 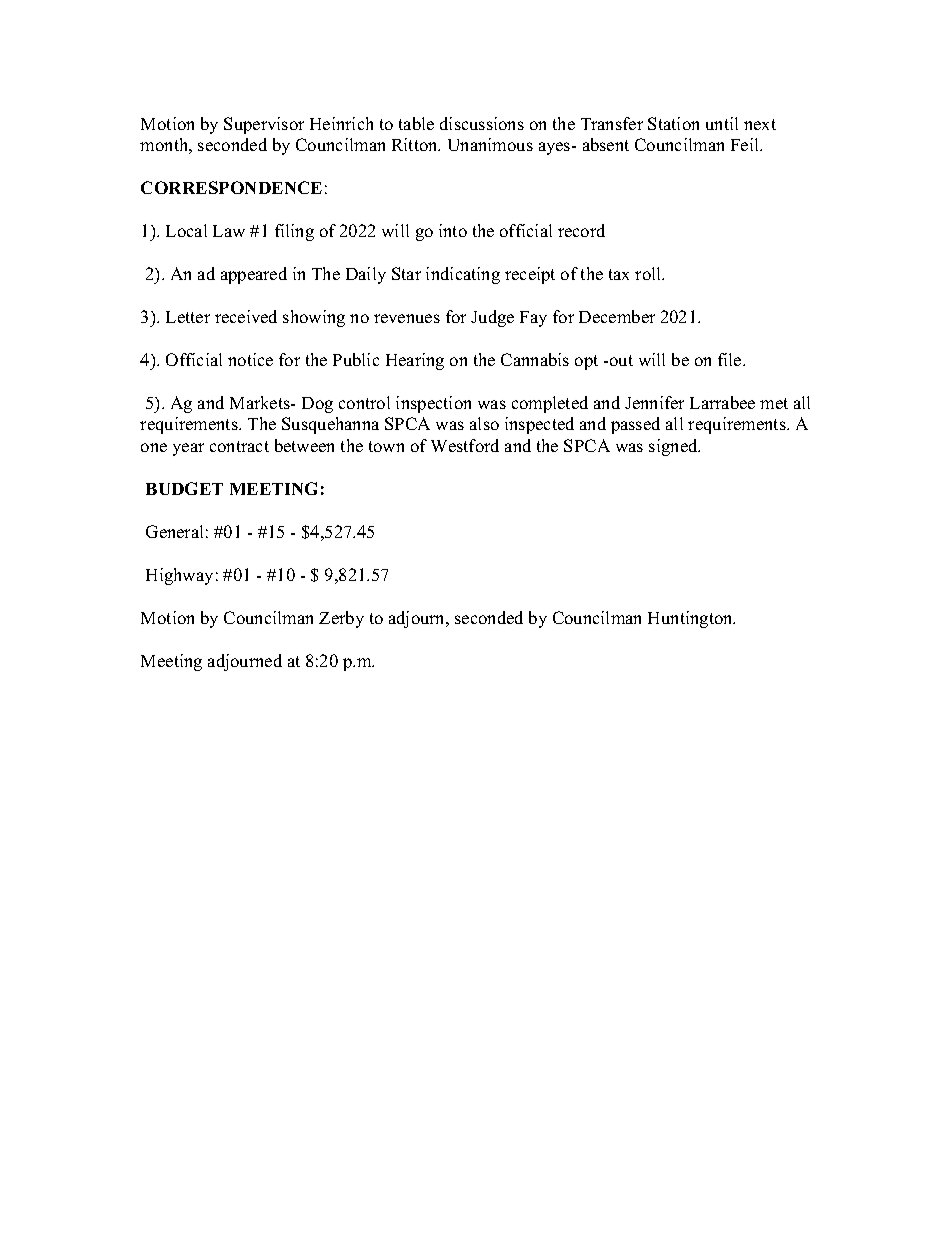 What do you see at coordinates (179, 576) in the screenshot?
I see `Highway` at bounding box center [179, 576].
